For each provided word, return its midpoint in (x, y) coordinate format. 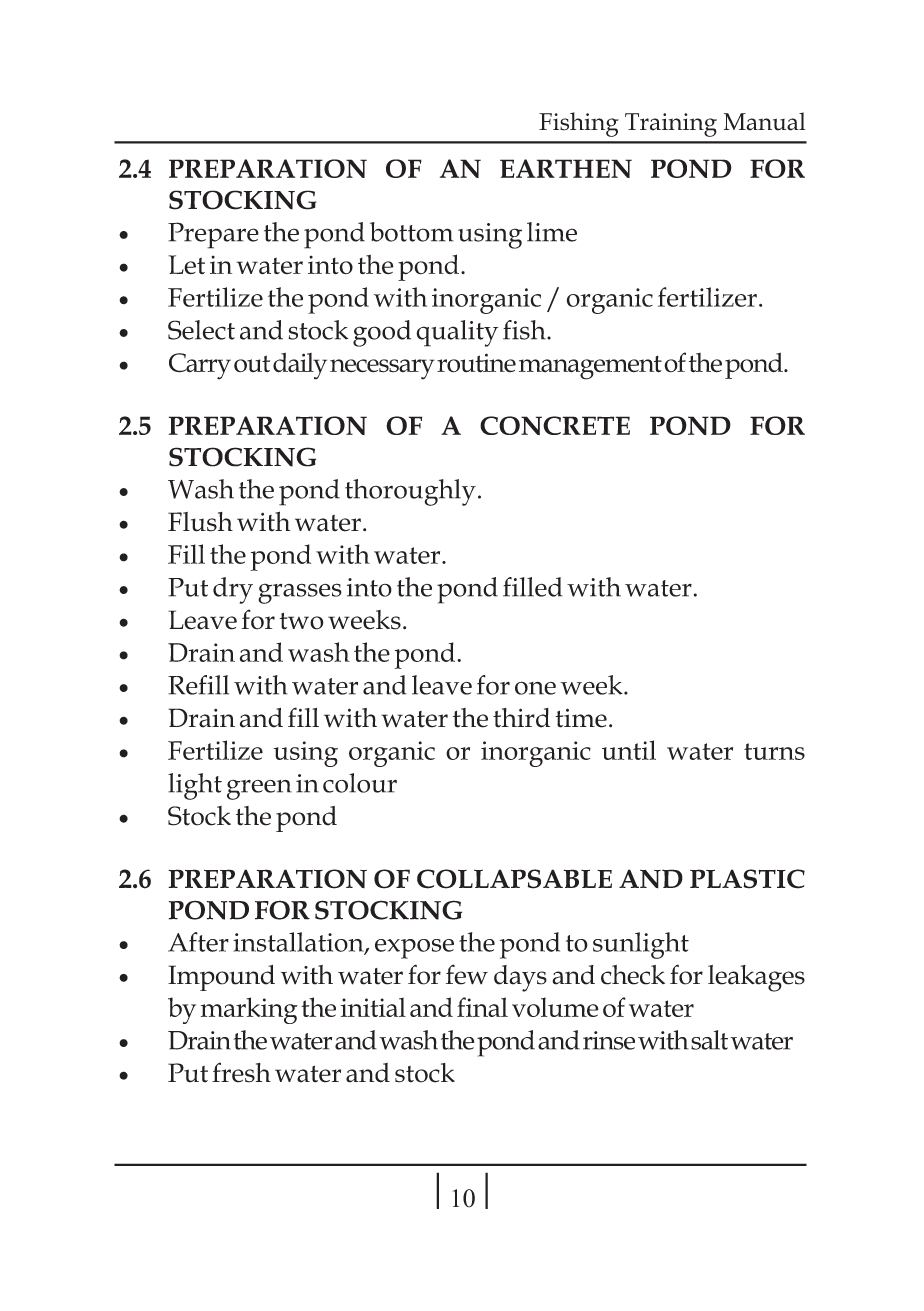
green (259, 789)
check (633, 975)
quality (457, 333)
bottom (412, 232)
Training (671, 125)
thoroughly (410, 492)
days (520, 978)
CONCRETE (555, 425)
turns (774, 751)
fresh (241, 1072)
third (521, 718)
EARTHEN (566, 168)
